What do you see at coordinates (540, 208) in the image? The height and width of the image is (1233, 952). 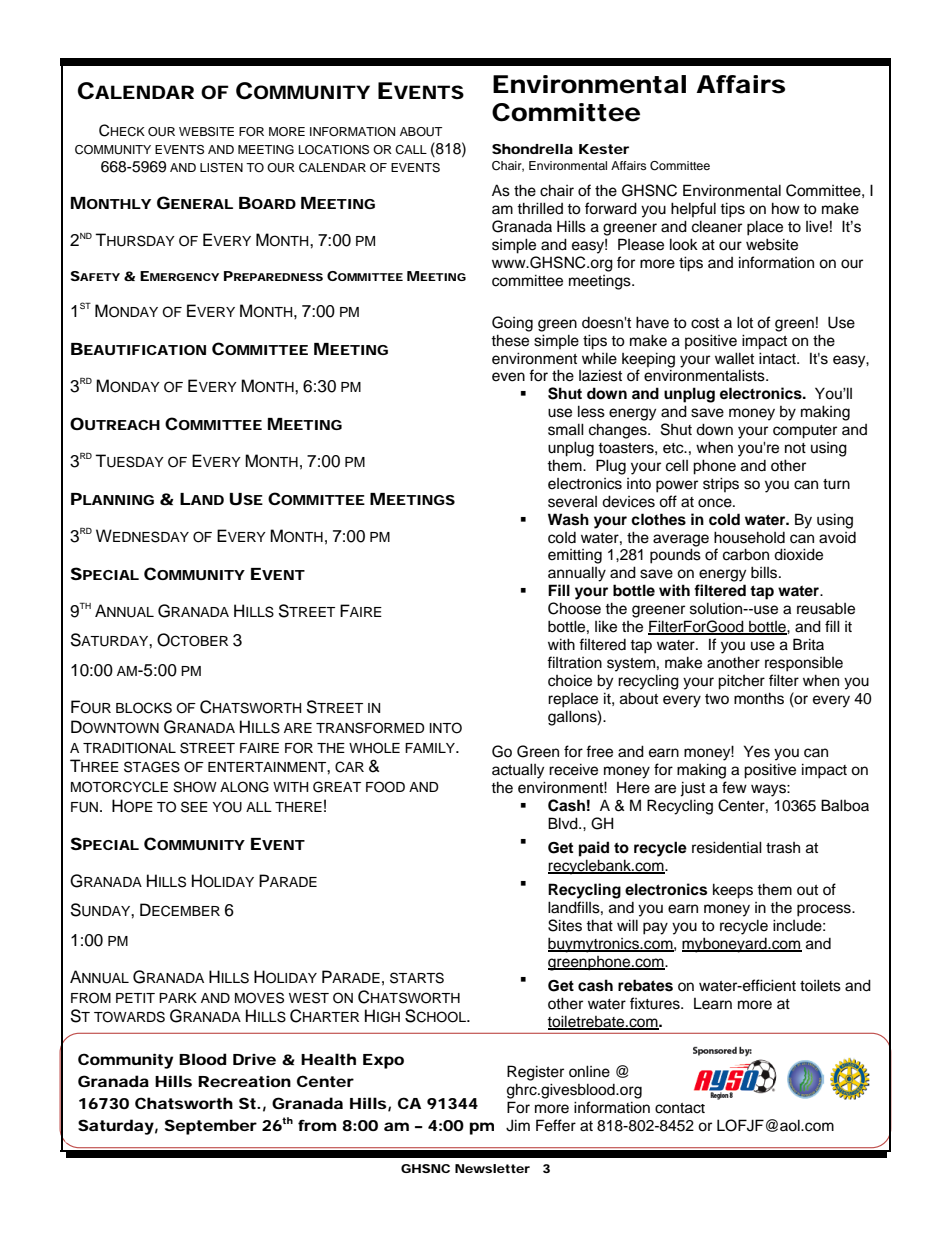 I see `thrilled` at bounding box center [540, 208].
